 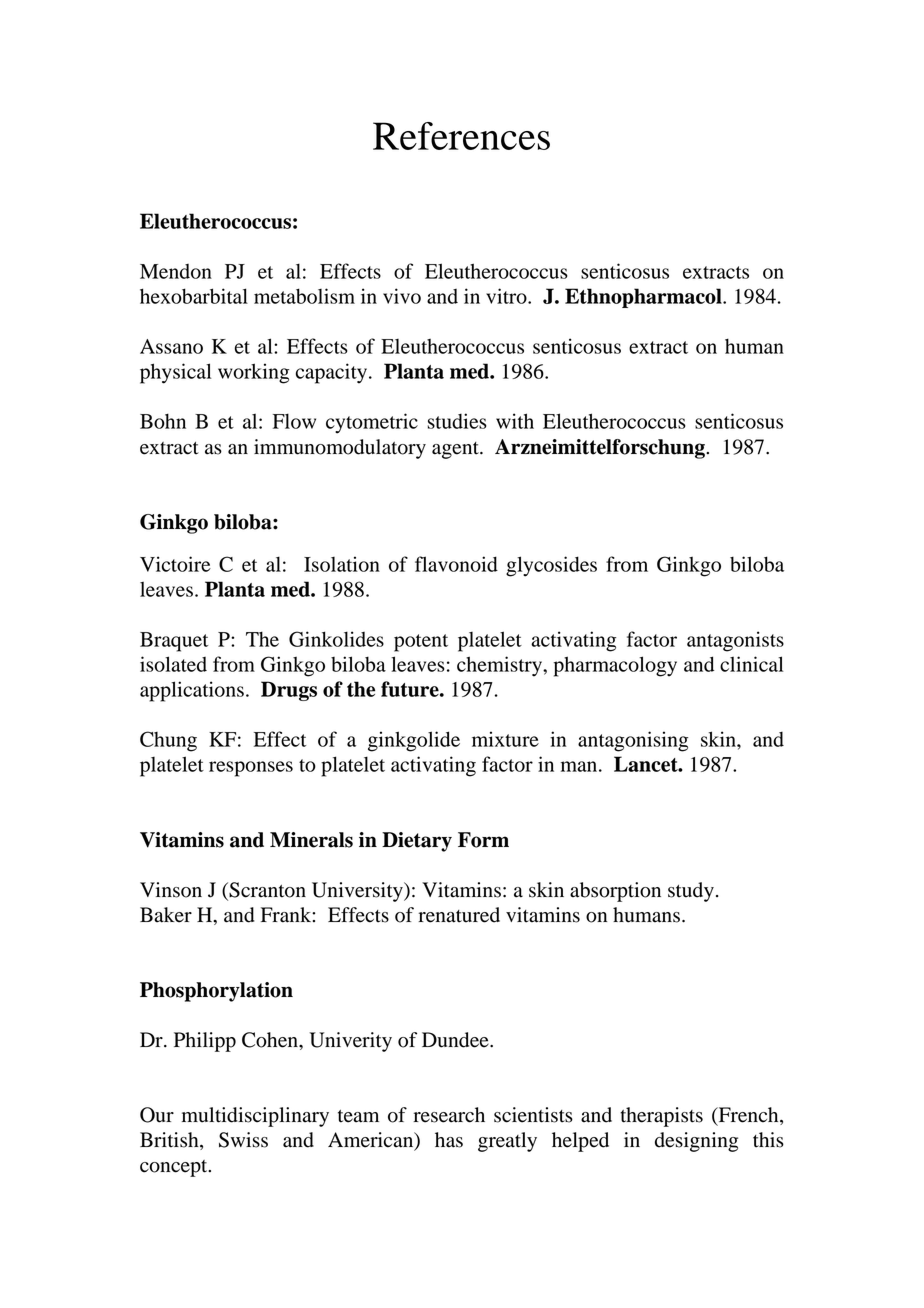 I want to click on isolated, so click(x=173, y=664).
